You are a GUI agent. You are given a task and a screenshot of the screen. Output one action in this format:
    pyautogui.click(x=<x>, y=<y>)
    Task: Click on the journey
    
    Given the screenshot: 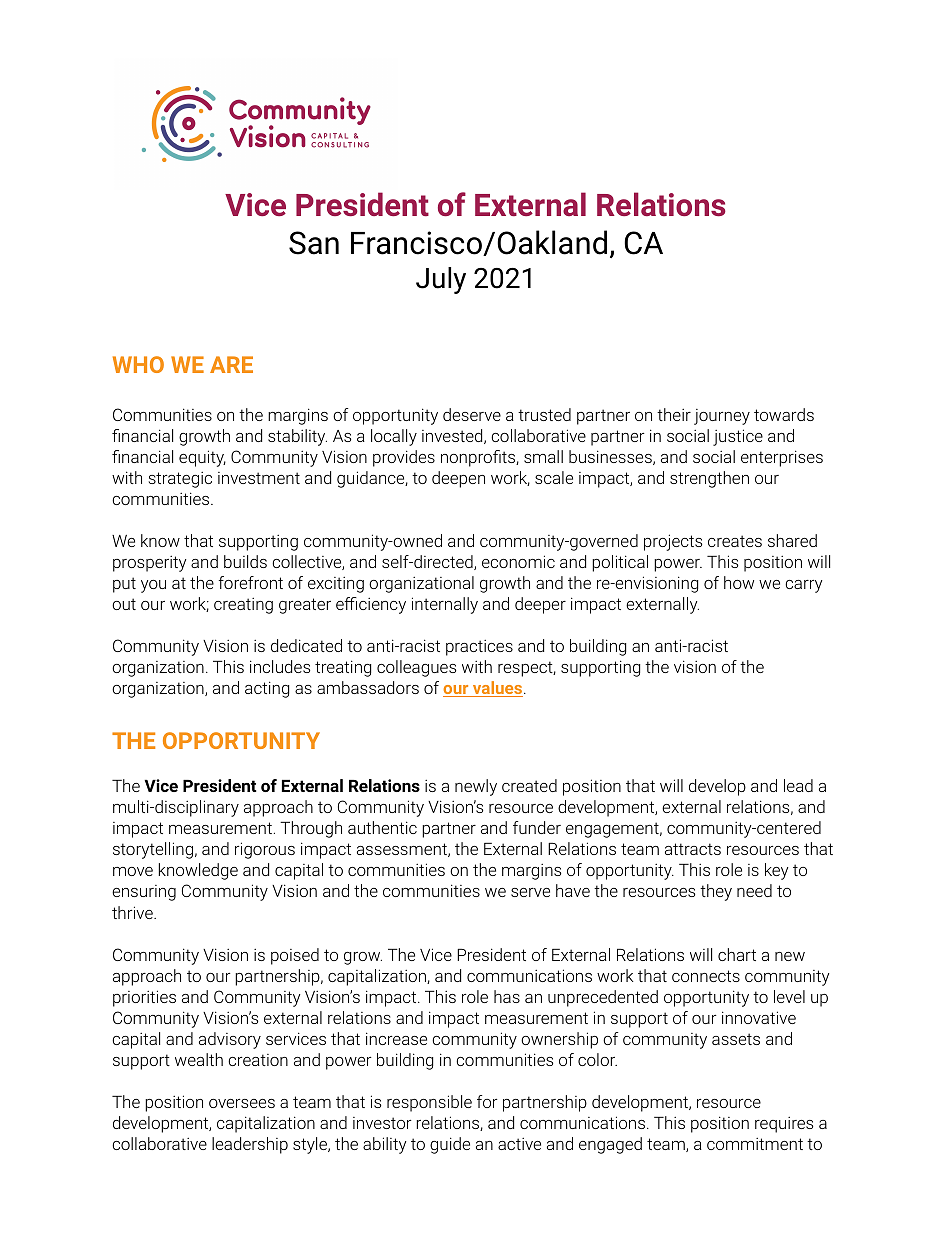 What is the action you would take?
    pyautogui.click(x=722, y=417)
